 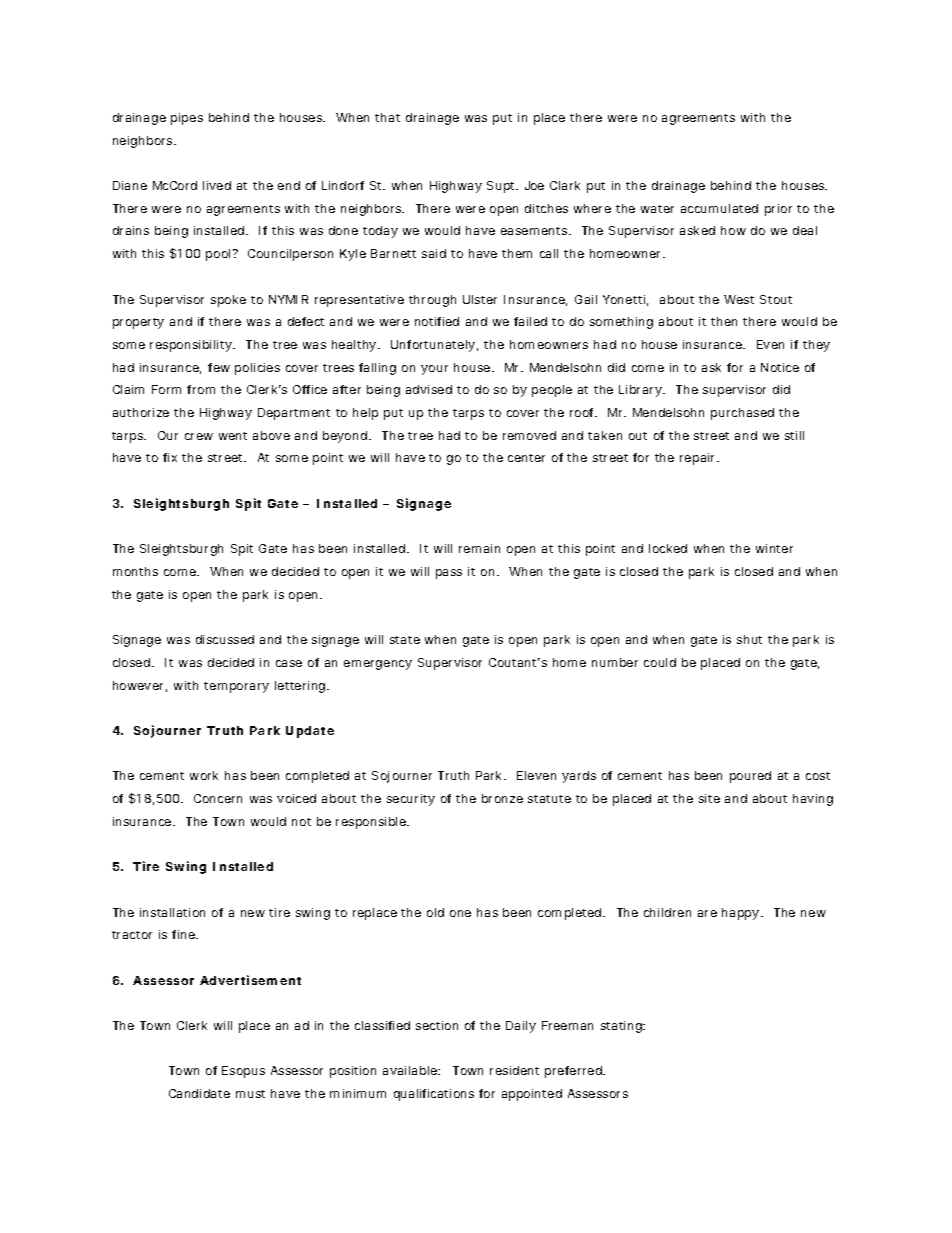 I want to click on Supt, so click(x=502, y=187).
